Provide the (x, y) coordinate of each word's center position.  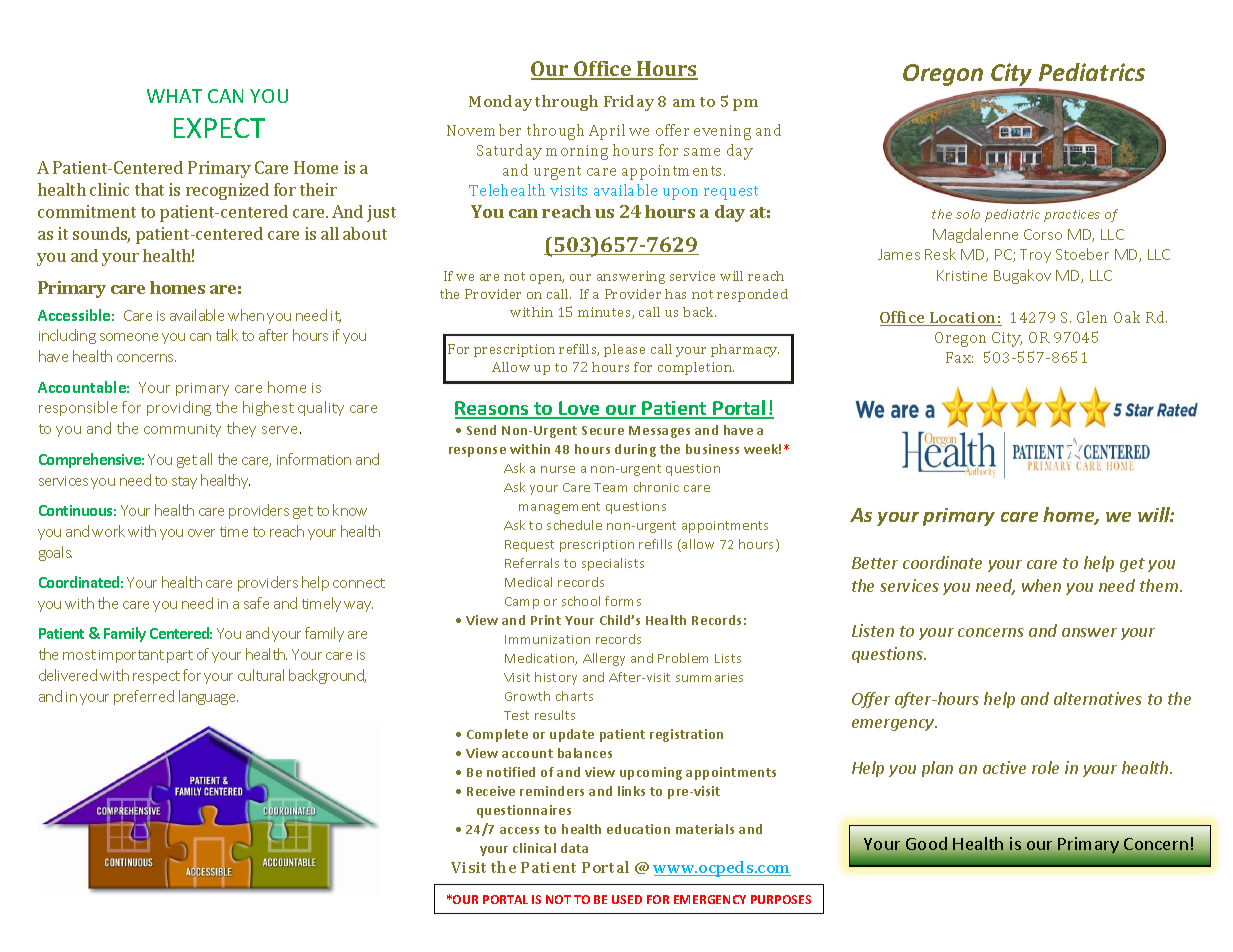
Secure (603, 430)
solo (968, 214)
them (1160, 585)
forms (623, 601)
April (607, 132)
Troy (1035, 256)
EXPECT (219, 128)
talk (227, 335)
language (208, 697)
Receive (491, 791)
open (547, 279)
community (182, 430)
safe (256, 603)
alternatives (1098, 698)
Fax (959, 357)
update (572, 735)
